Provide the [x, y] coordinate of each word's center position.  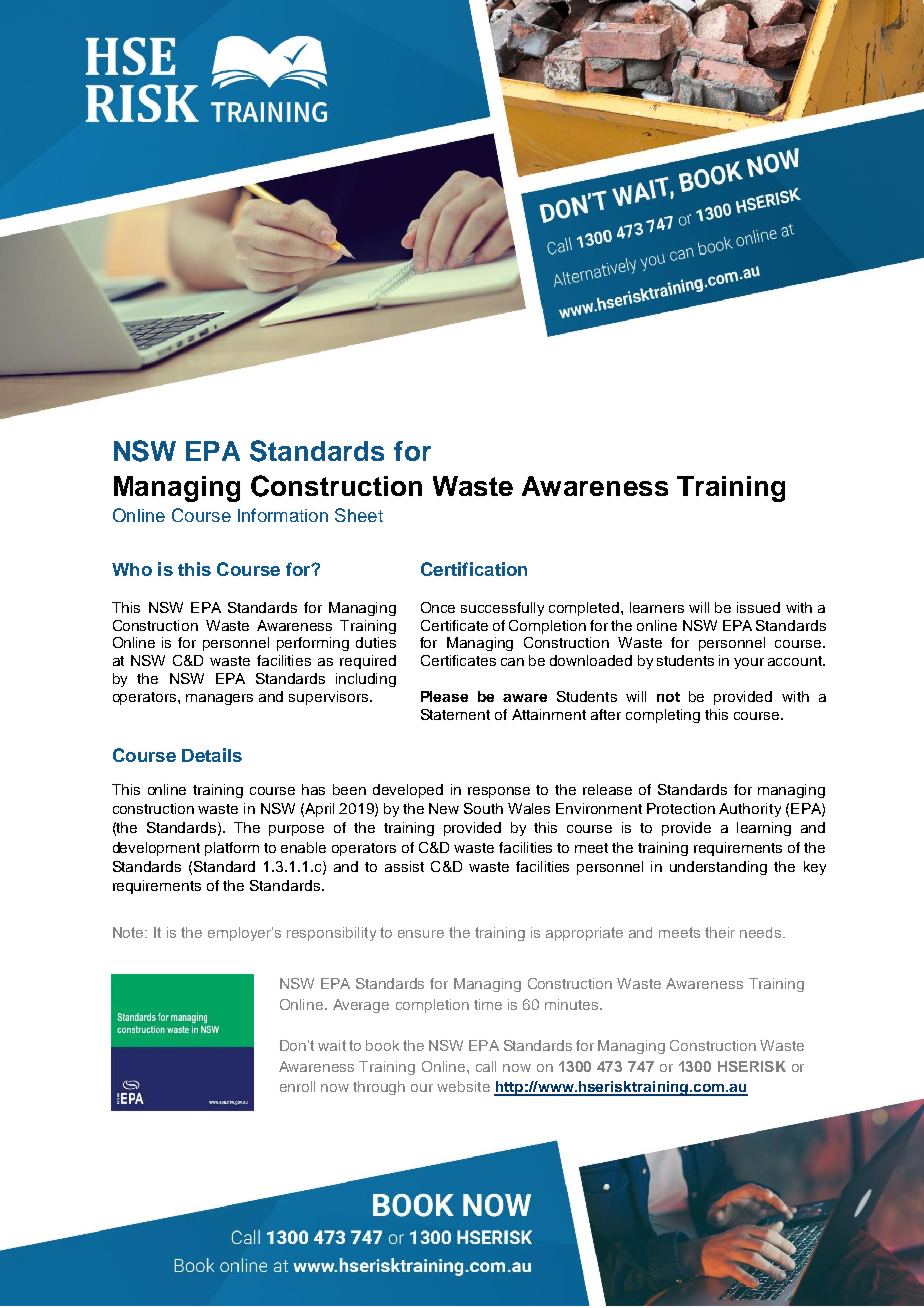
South [483, 808]
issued [758, 607]
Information [283, 515]
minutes [573, 1004]
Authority [750, 810]
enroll [297, 1086]
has [313, 789]
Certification [474, 569]
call [486, 1066]
